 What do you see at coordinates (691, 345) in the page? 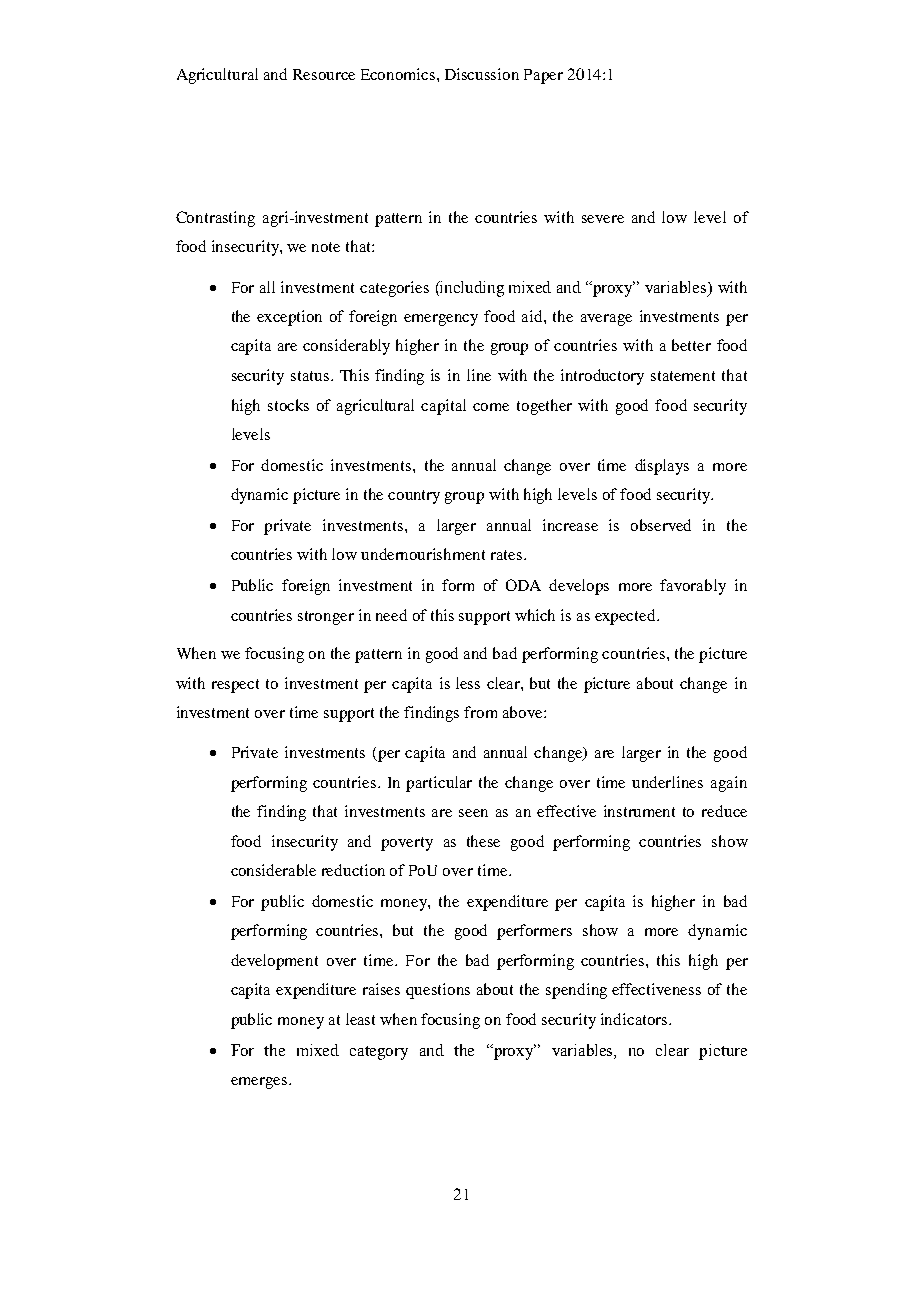
I see `better` at bounding box center [691, 345].
